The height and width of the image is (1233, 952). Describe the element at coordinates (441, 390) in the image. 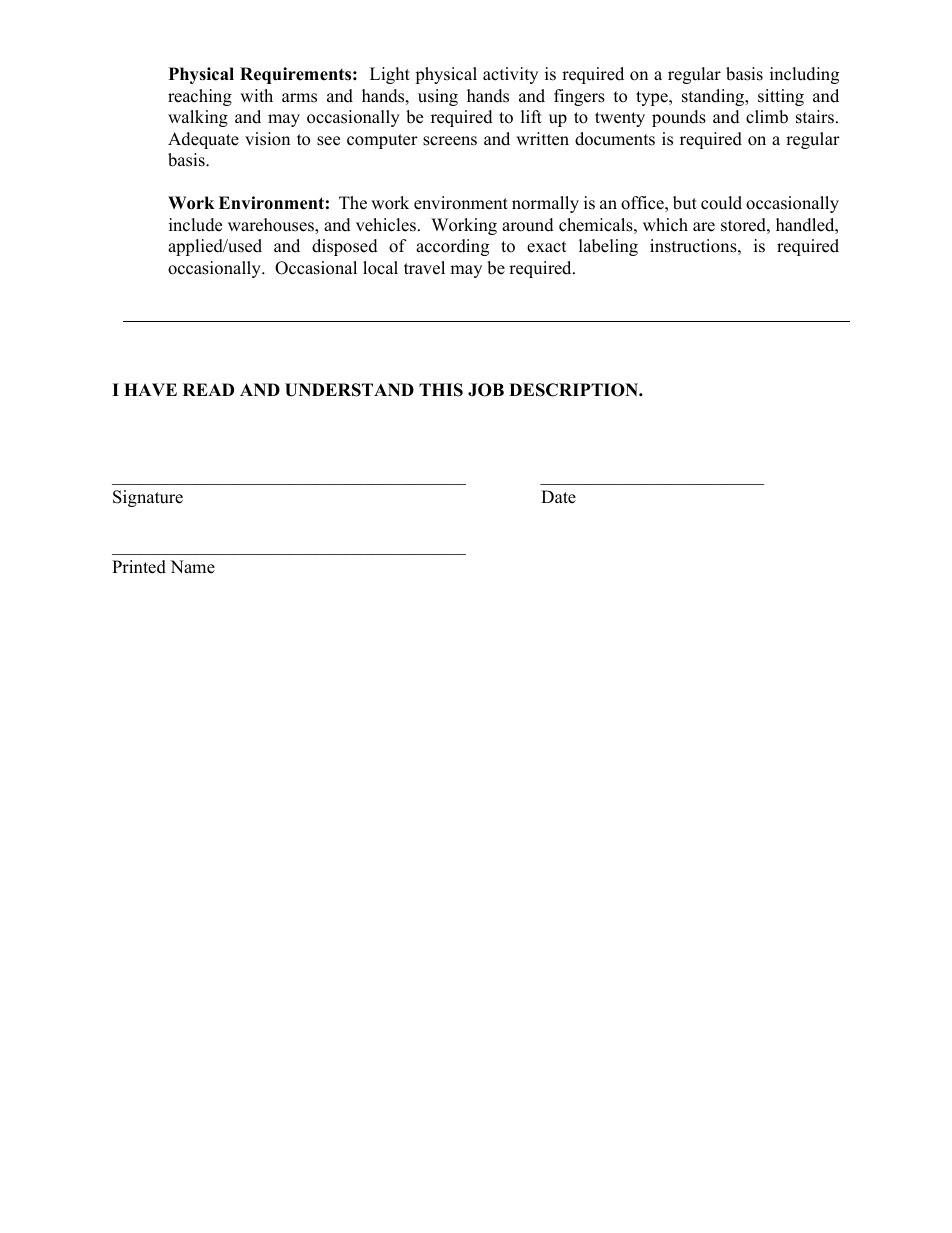

I see `THIS` at that location.
